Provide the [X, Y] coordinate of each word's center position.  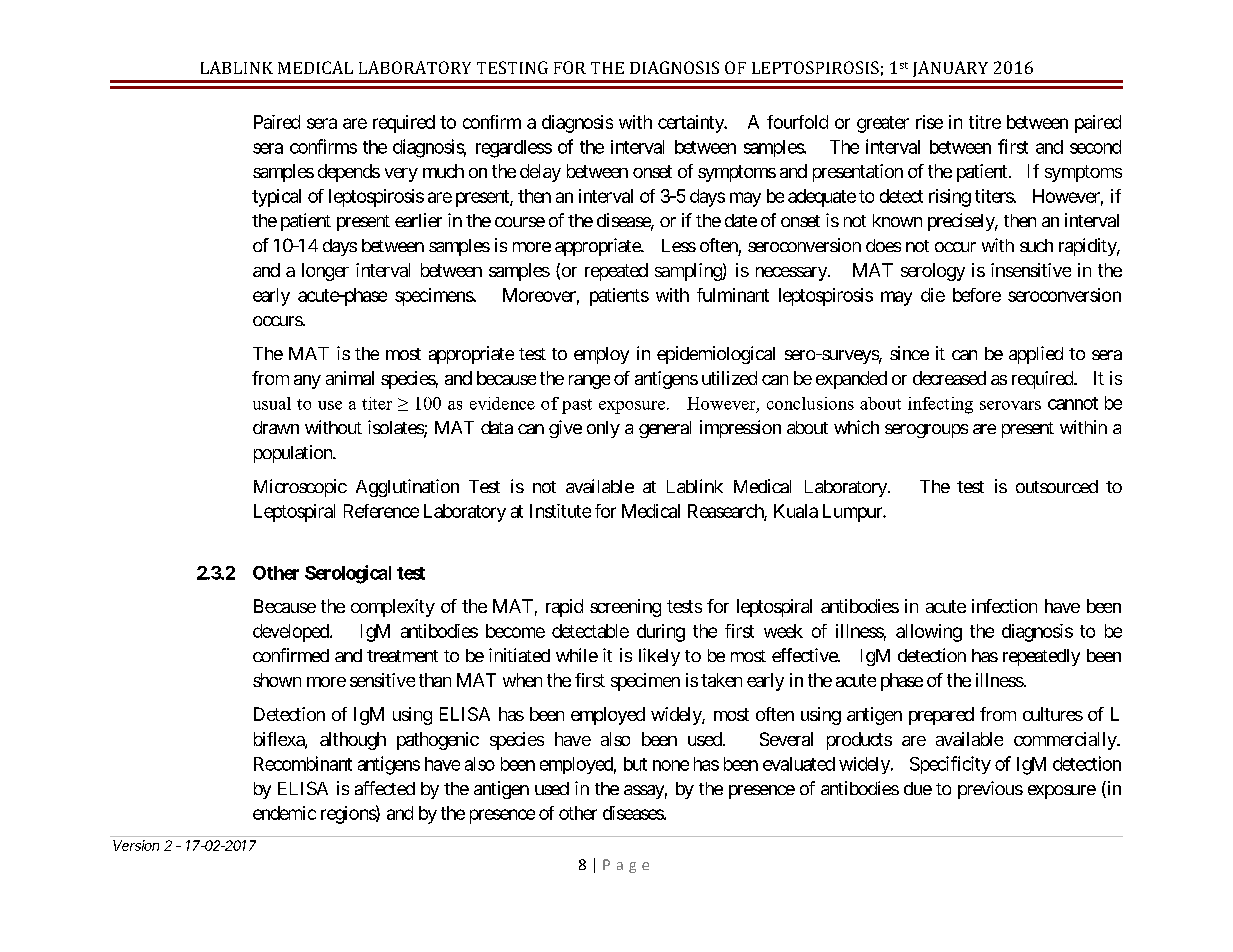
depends [349, 173]
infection [1004, 606]
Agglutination [407, 488]
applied [1036, 355]
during [661, 633]
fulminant [733, 295]
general [665, 429]
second [1095, 147]
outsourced [1057, 486]
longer [325, 272]
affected [385, 788]
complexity [393, 608]
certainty [692, 124]
